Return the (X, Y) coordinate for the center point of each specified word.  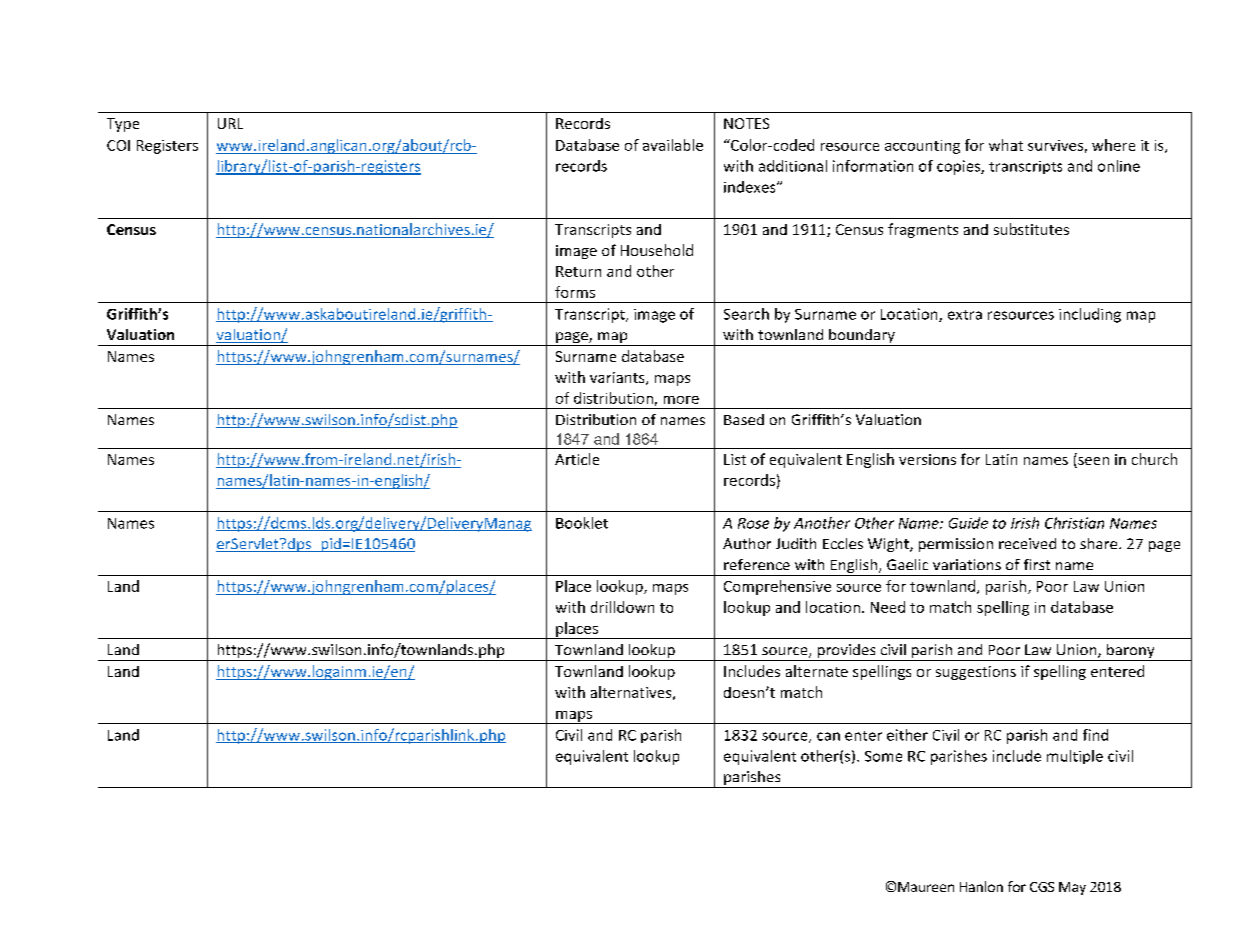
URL (230, 123)
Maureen (926, 887)
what (1006, 145)
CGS (1042, 887)
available (673, 145)
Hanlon (981, 886)
